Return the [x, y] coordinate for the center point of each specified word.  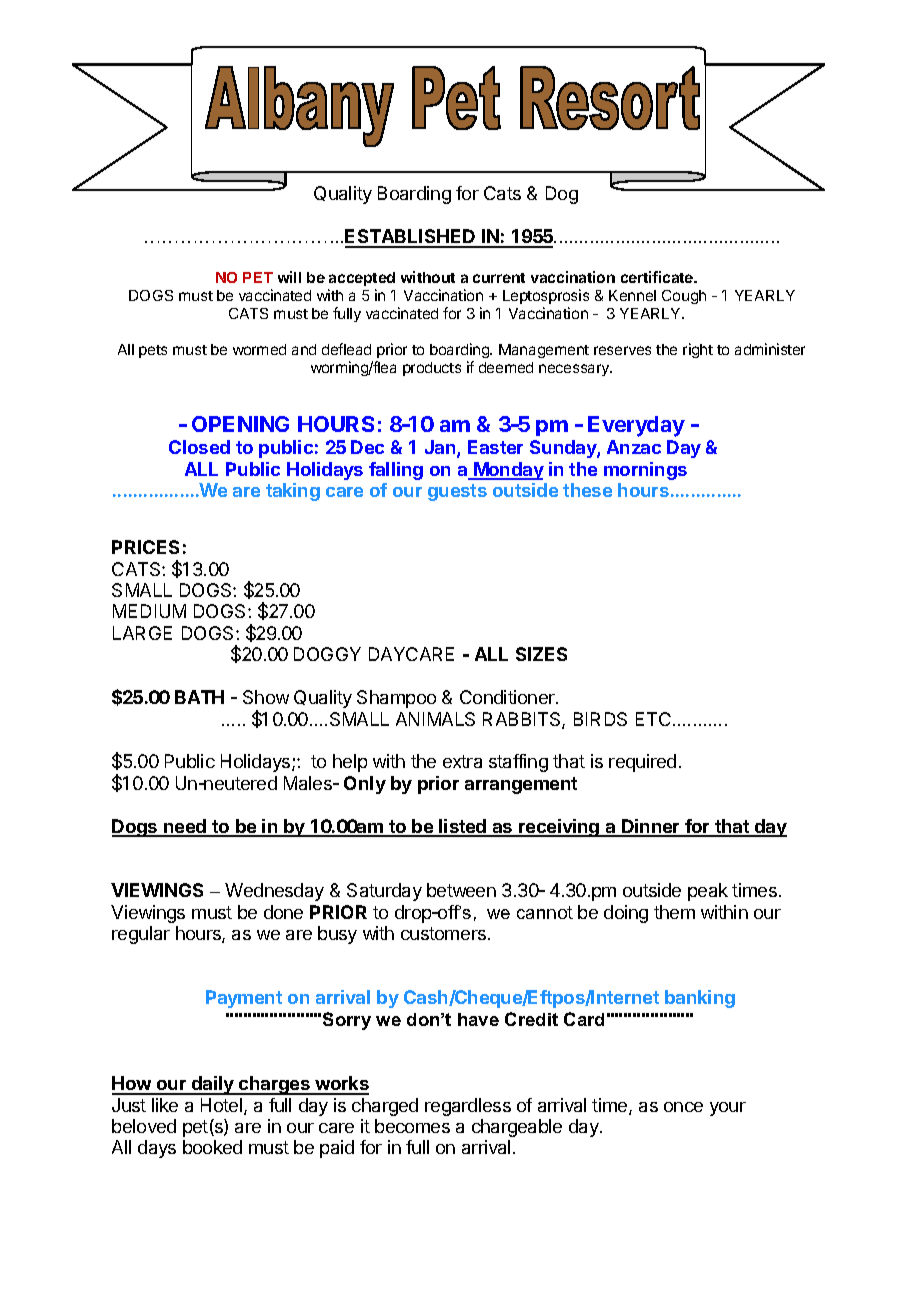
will [289, 277]
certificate [658, 277]
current [499, 278]
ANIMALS [435, 719]
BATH [199, 697]
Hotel [223, 1106]
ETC [653, 719]
